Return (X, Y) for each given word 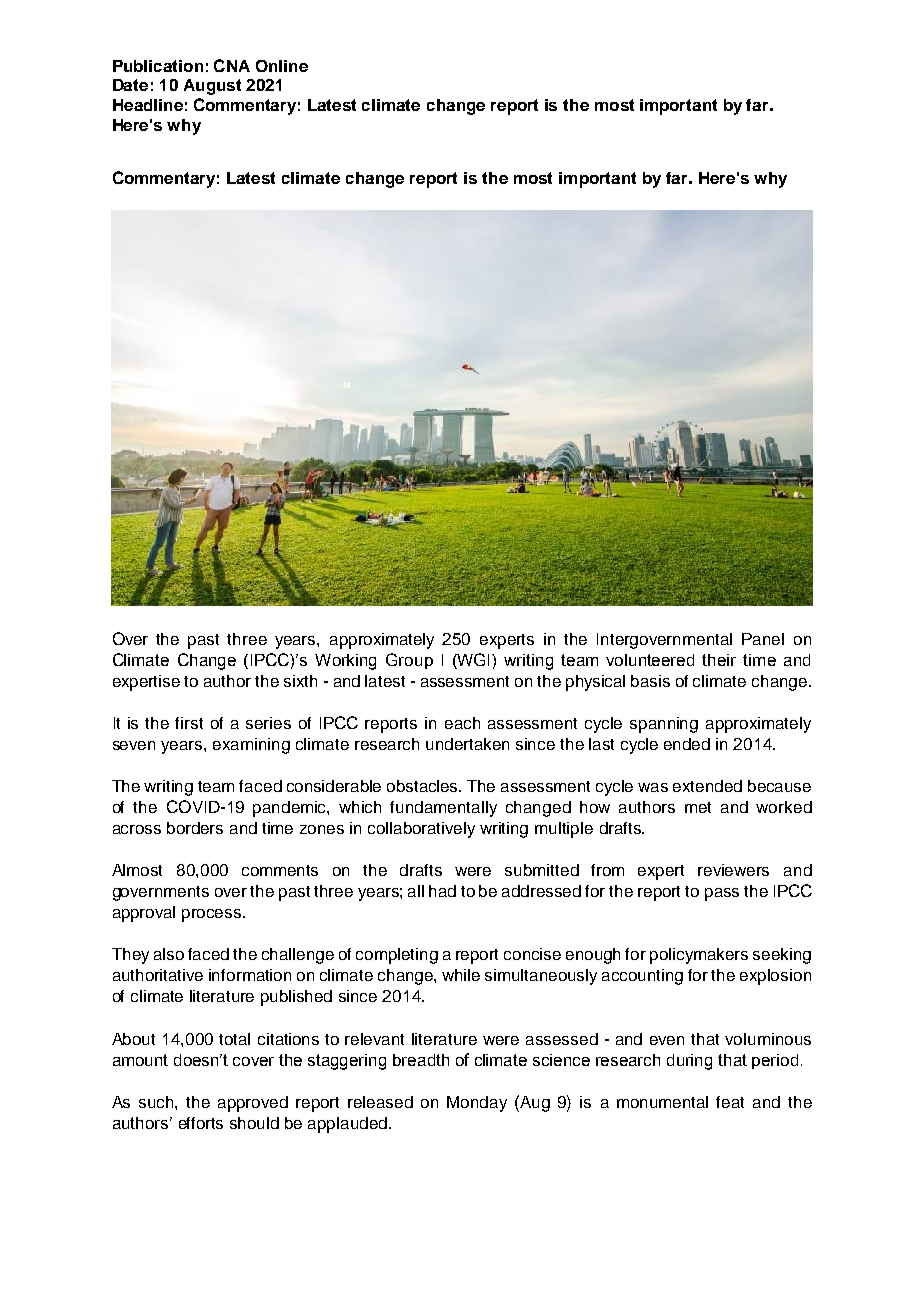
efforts (201, 1123)
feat (730, 1102)
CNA (232, 65)
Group (409, 661)
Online (282, 66)
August (212, 87)
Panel (763, 639)
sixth (300, 681)
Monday (477, 1104)
